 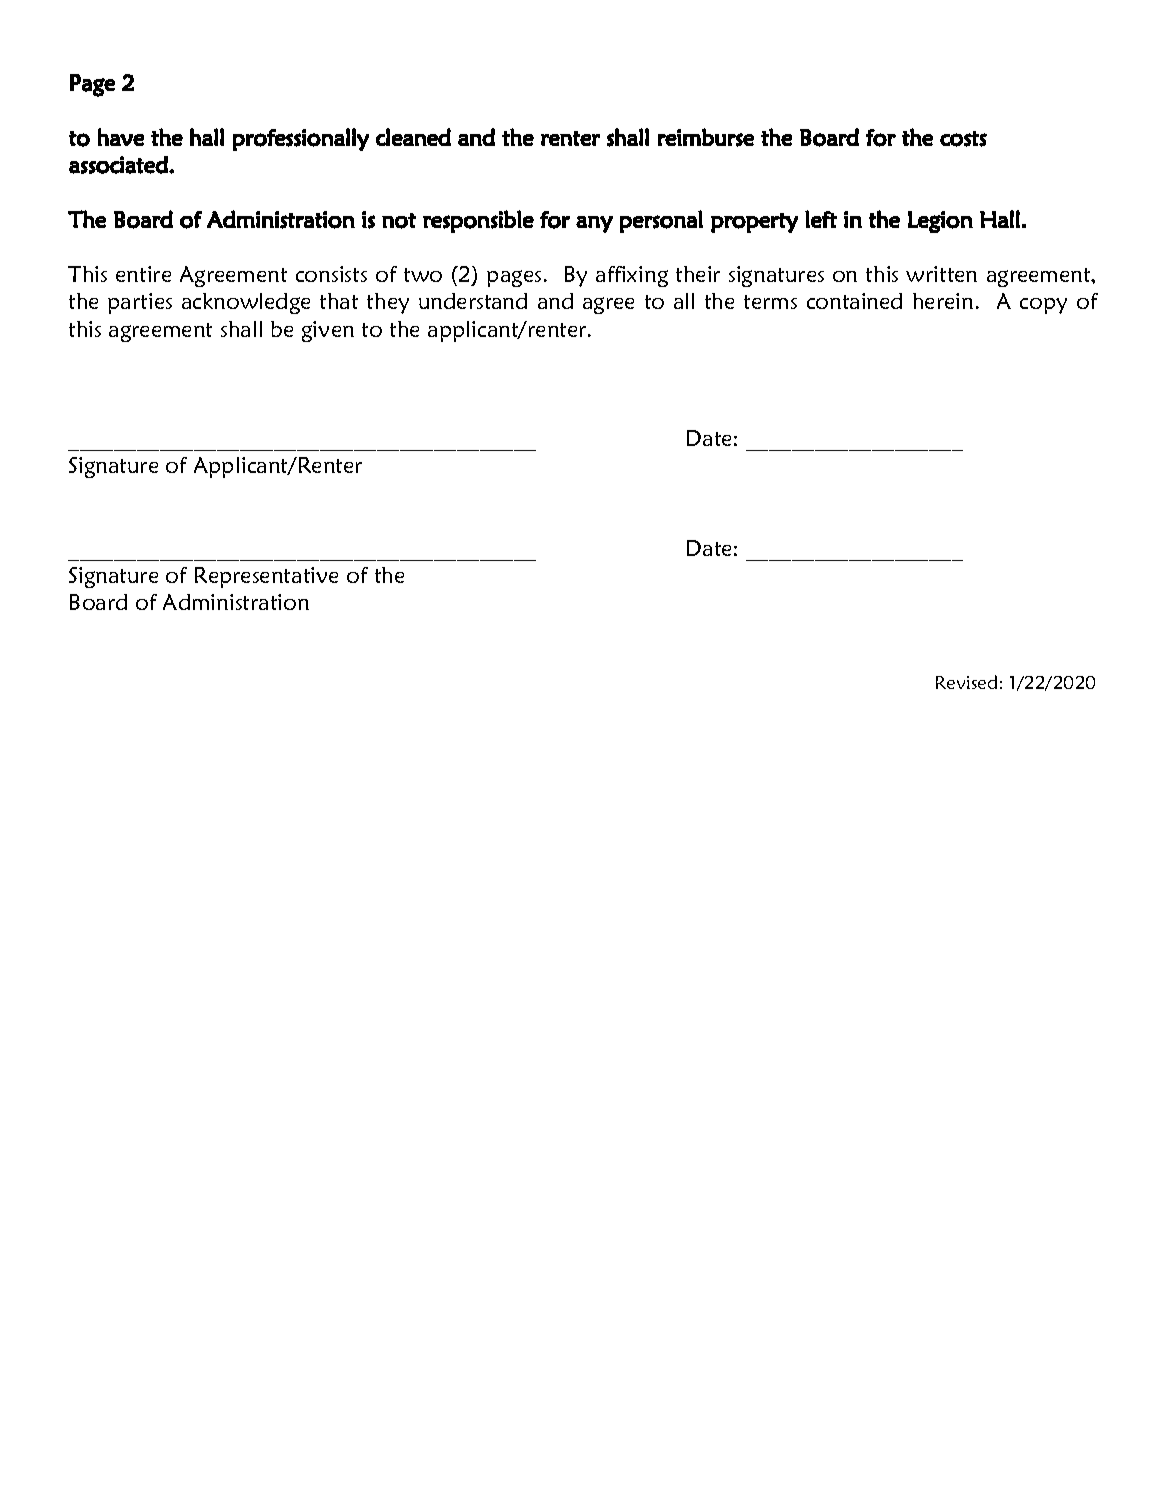 What do you see at coordinates (966, 682) in the page?
I see `Revised` at bounding box center [966, 682].
